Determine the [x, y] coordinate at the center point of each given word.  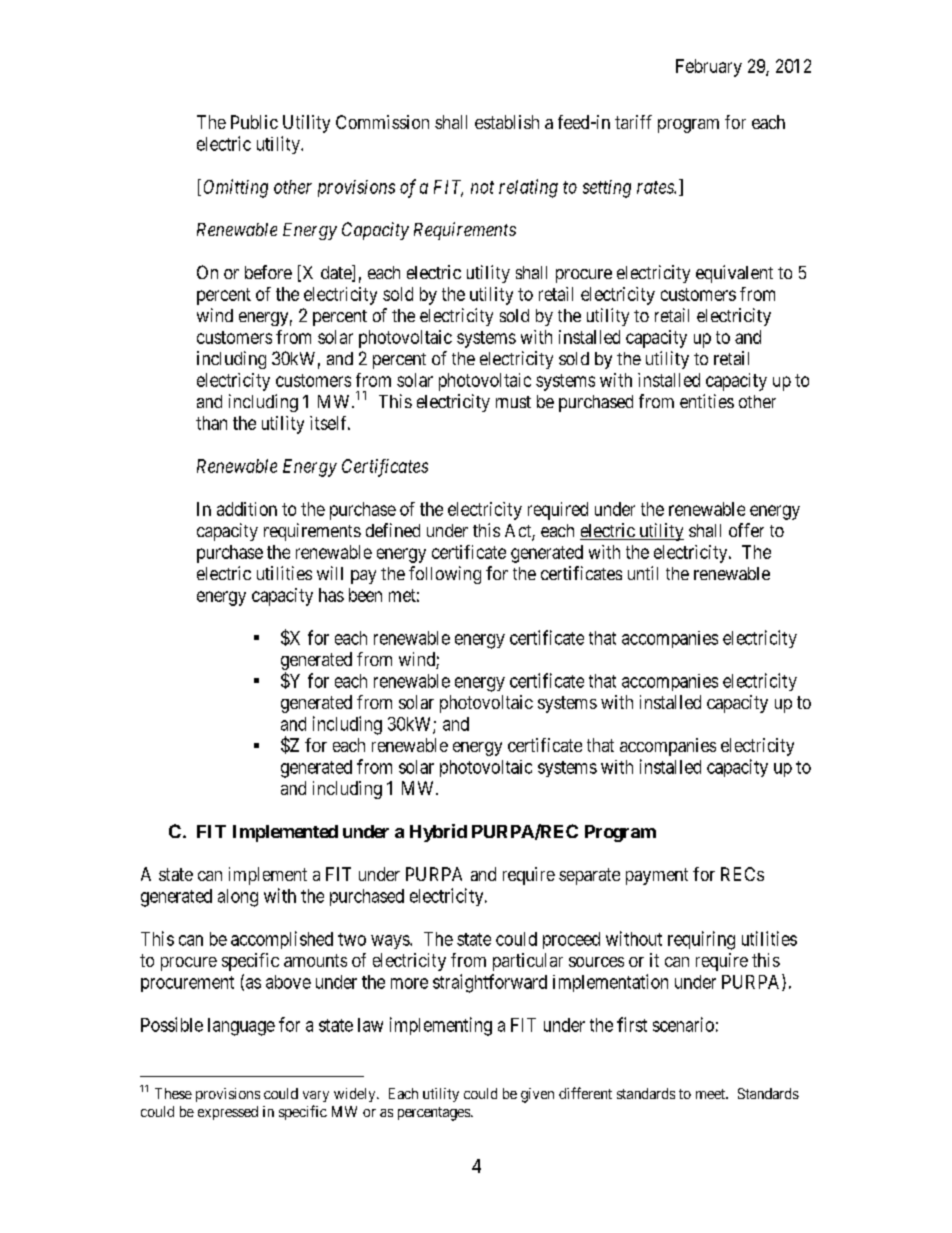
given [537, 1095]
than [211, 423]
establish [507, 122]
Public [254, 122]
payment [657, 876]
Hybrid [438, 833]
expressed [228, 1113]
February [709, 68]
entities [707, 401]
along [238, 898]
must [513, 402]
